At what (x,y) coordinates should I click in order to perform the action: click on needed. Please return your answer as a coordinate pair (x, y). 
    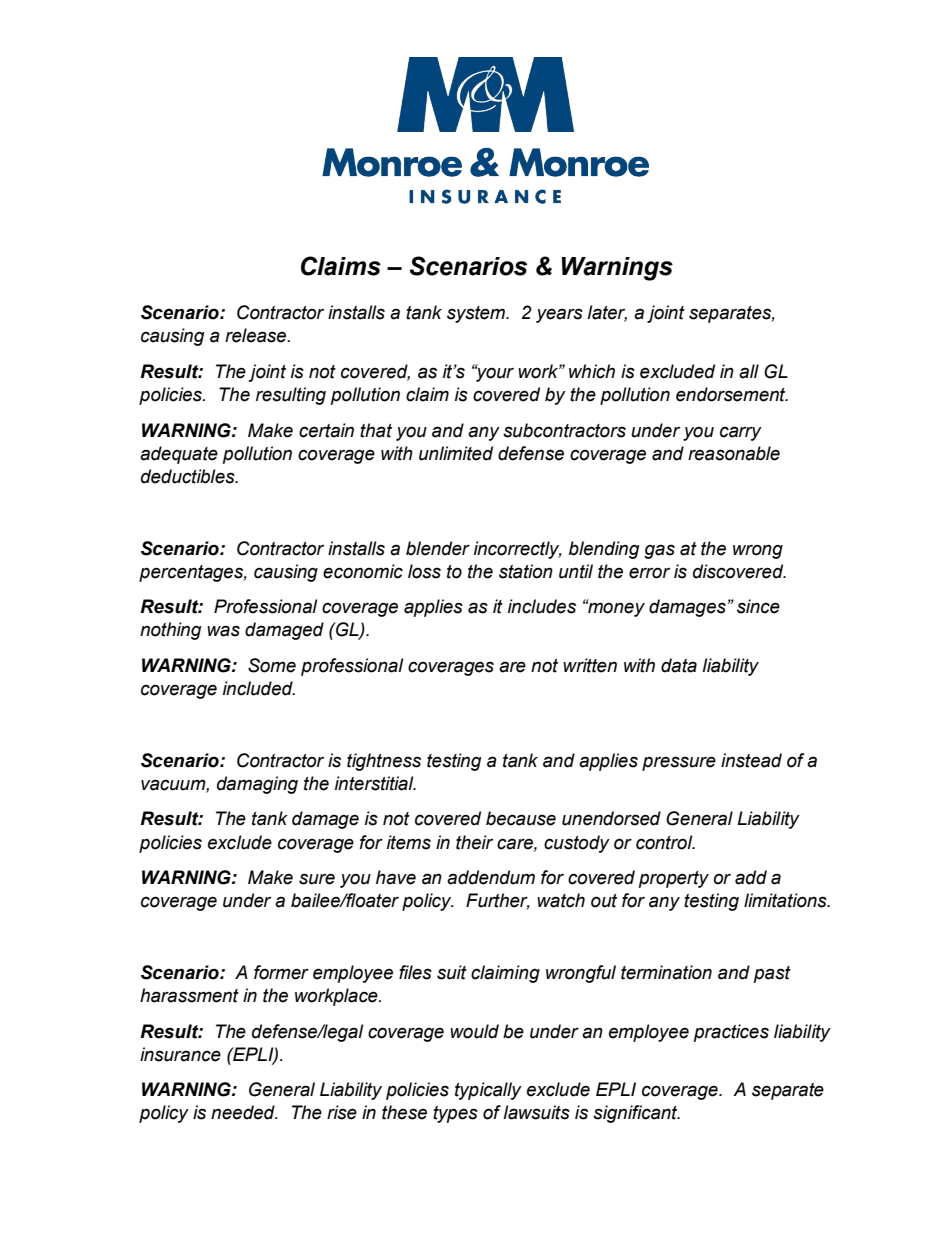
    Looking at the image, I should click on (244, 1112).
